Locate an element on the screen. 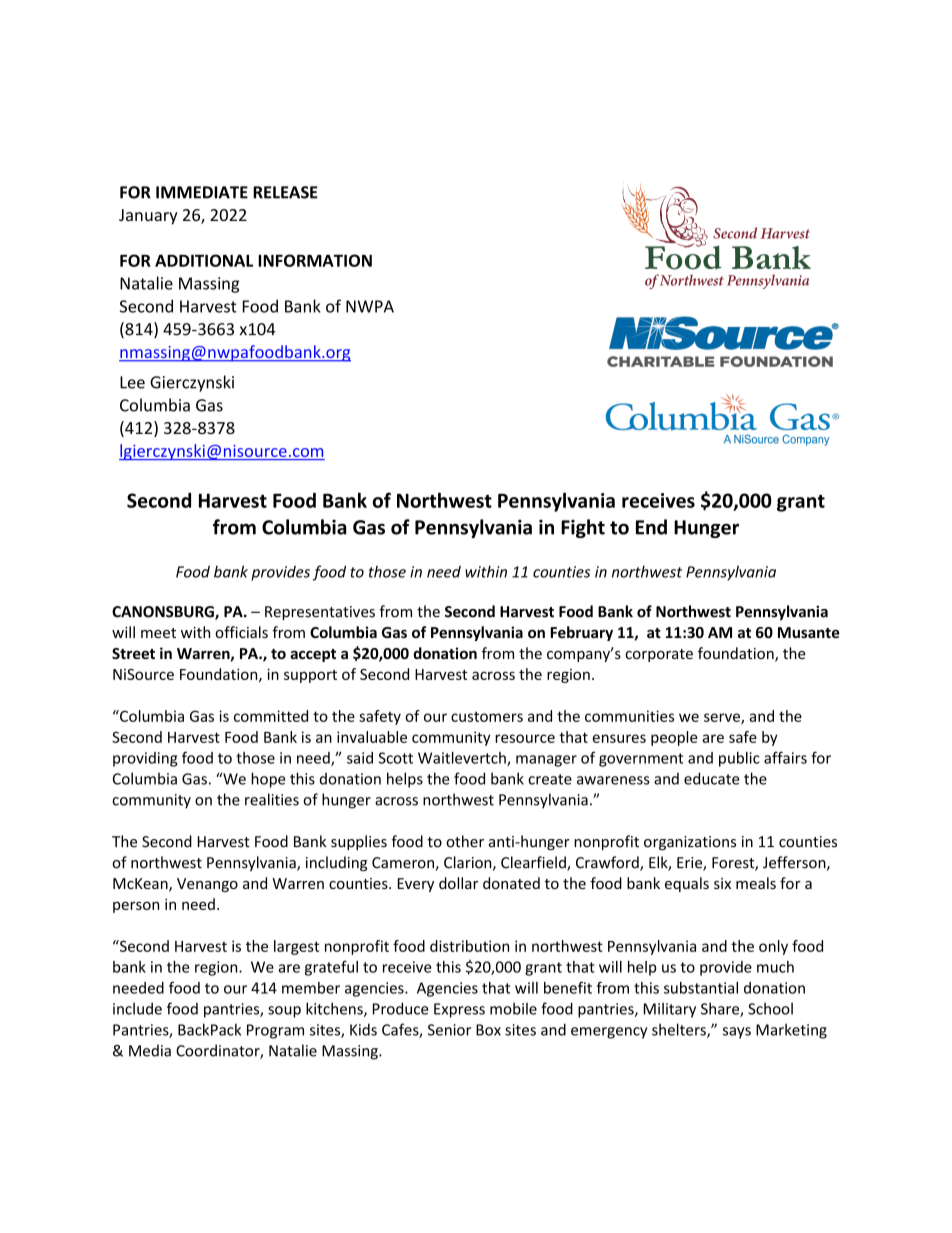  RELEASE is located at coordinates (285, 192).
